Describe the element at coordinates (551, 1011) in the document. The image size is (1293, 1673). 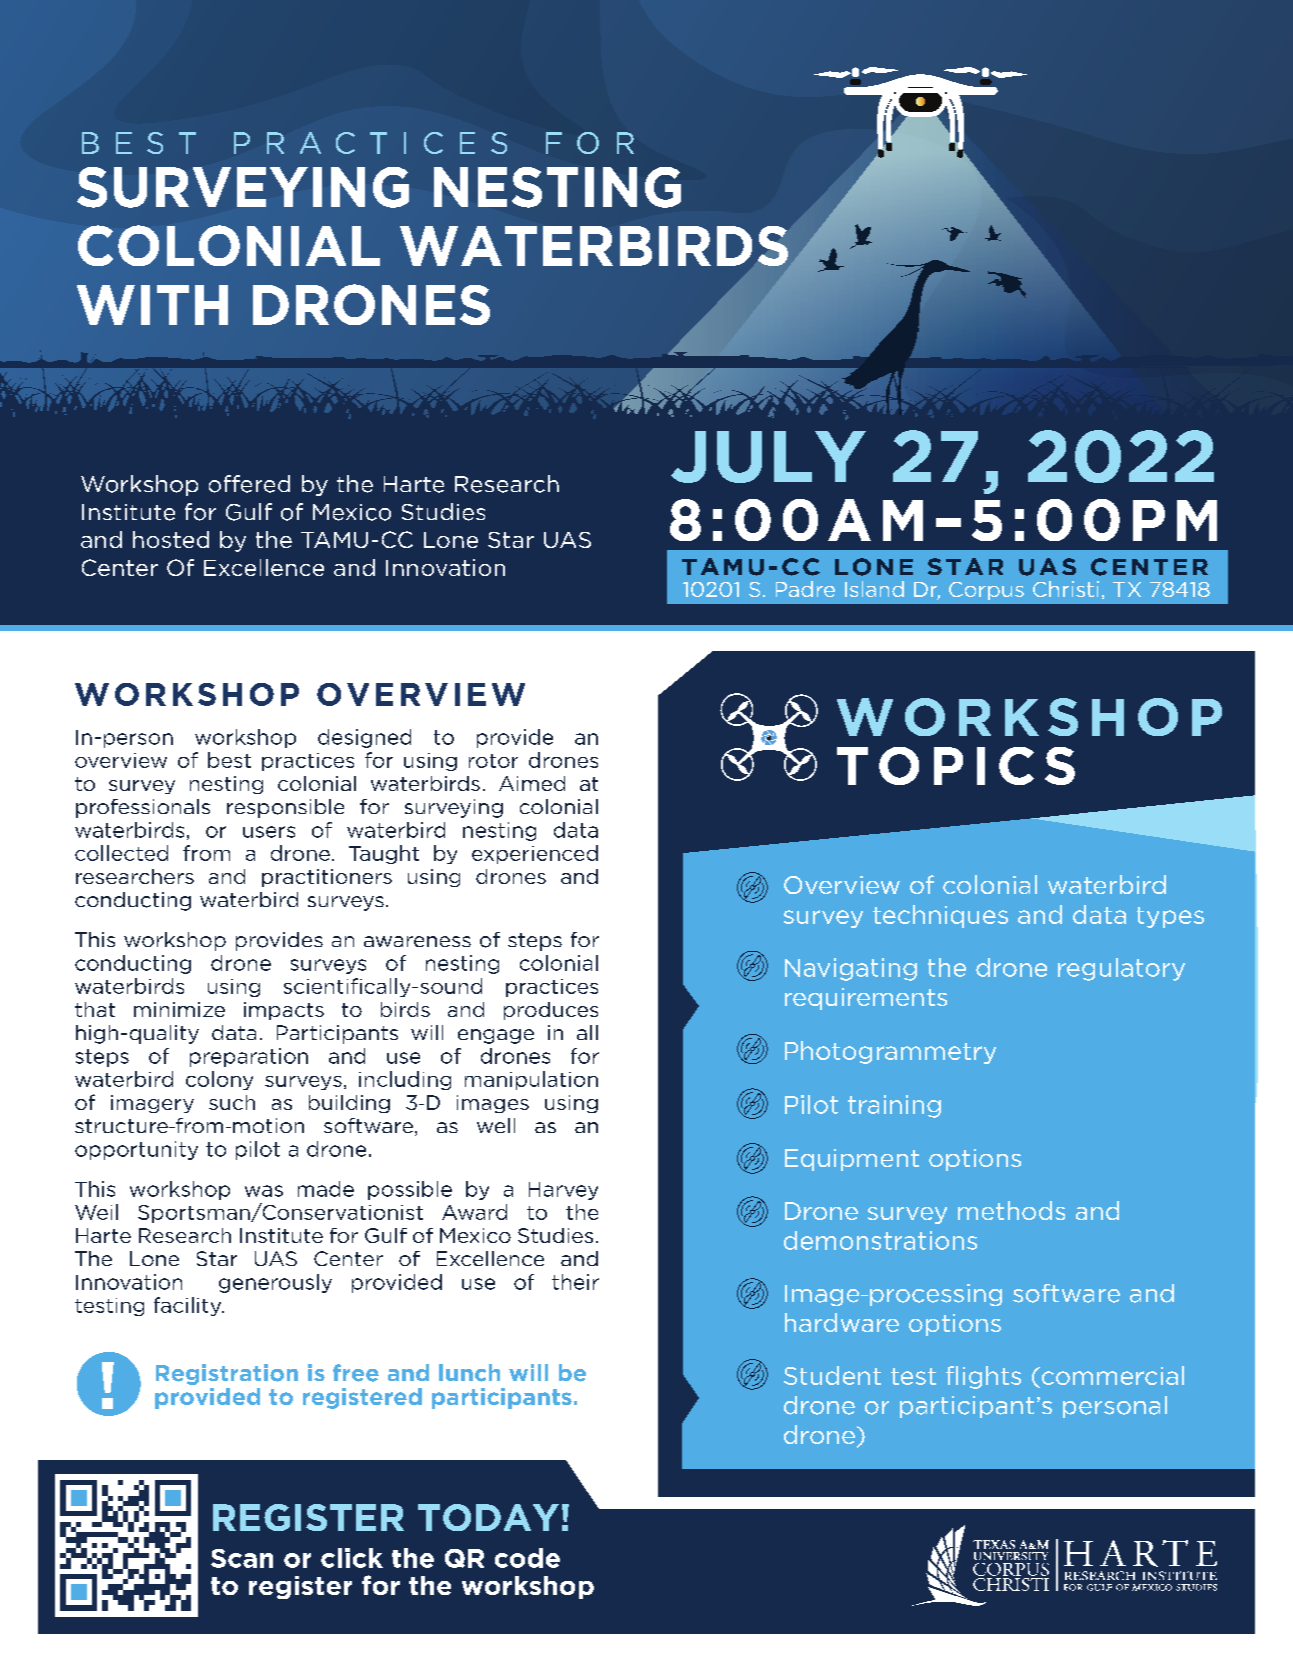
I see `produces` at that location.
